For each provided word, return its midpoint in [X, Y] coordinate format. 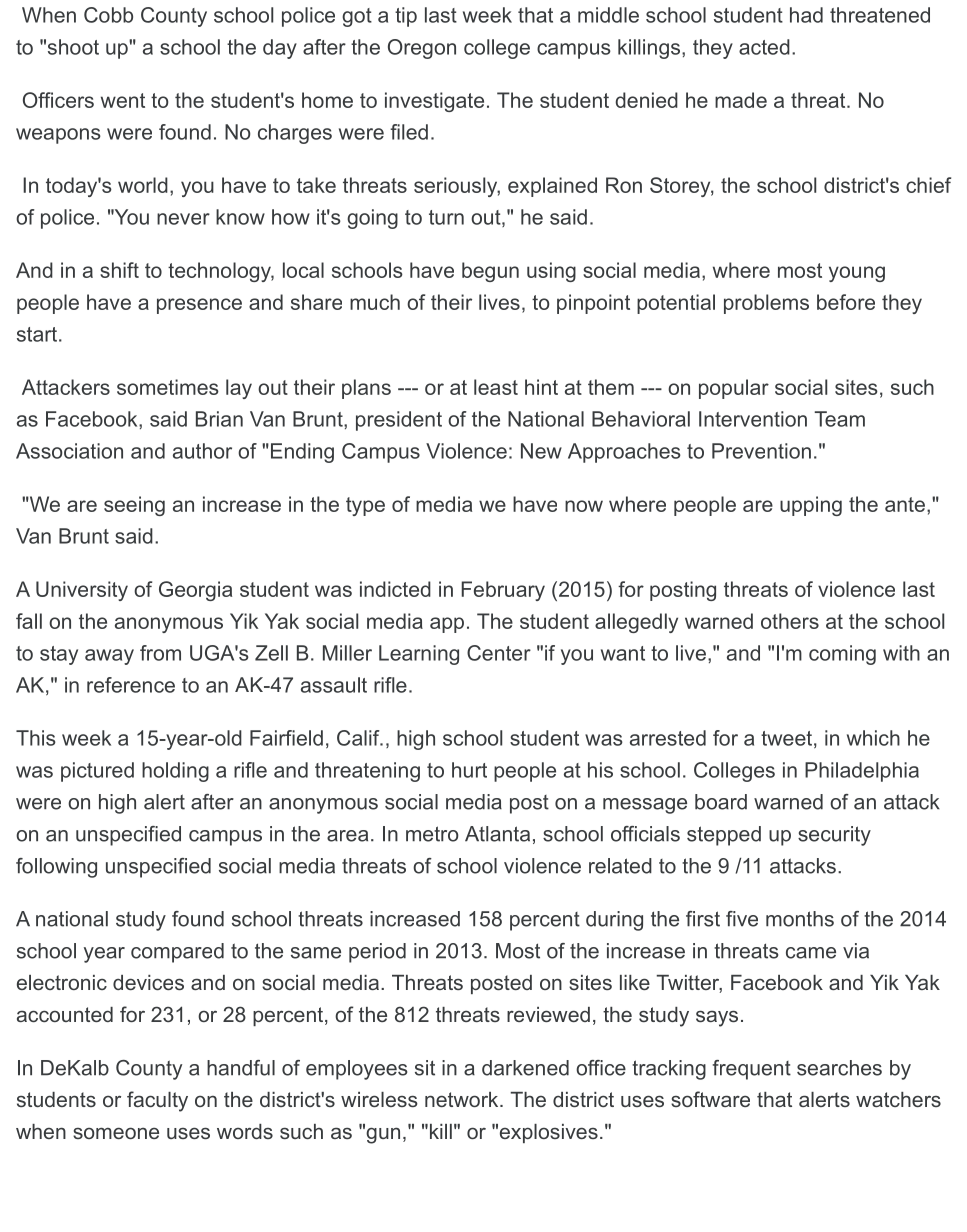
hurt [469, 770]
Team [839, 419]
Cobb [108, 15]
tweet [786, 738]
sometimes [168, 387]
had [806, 15]
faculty [157, 1101]
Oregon [422, 49]
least [496, 387]
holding [175, 772]
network [463, 1099]
